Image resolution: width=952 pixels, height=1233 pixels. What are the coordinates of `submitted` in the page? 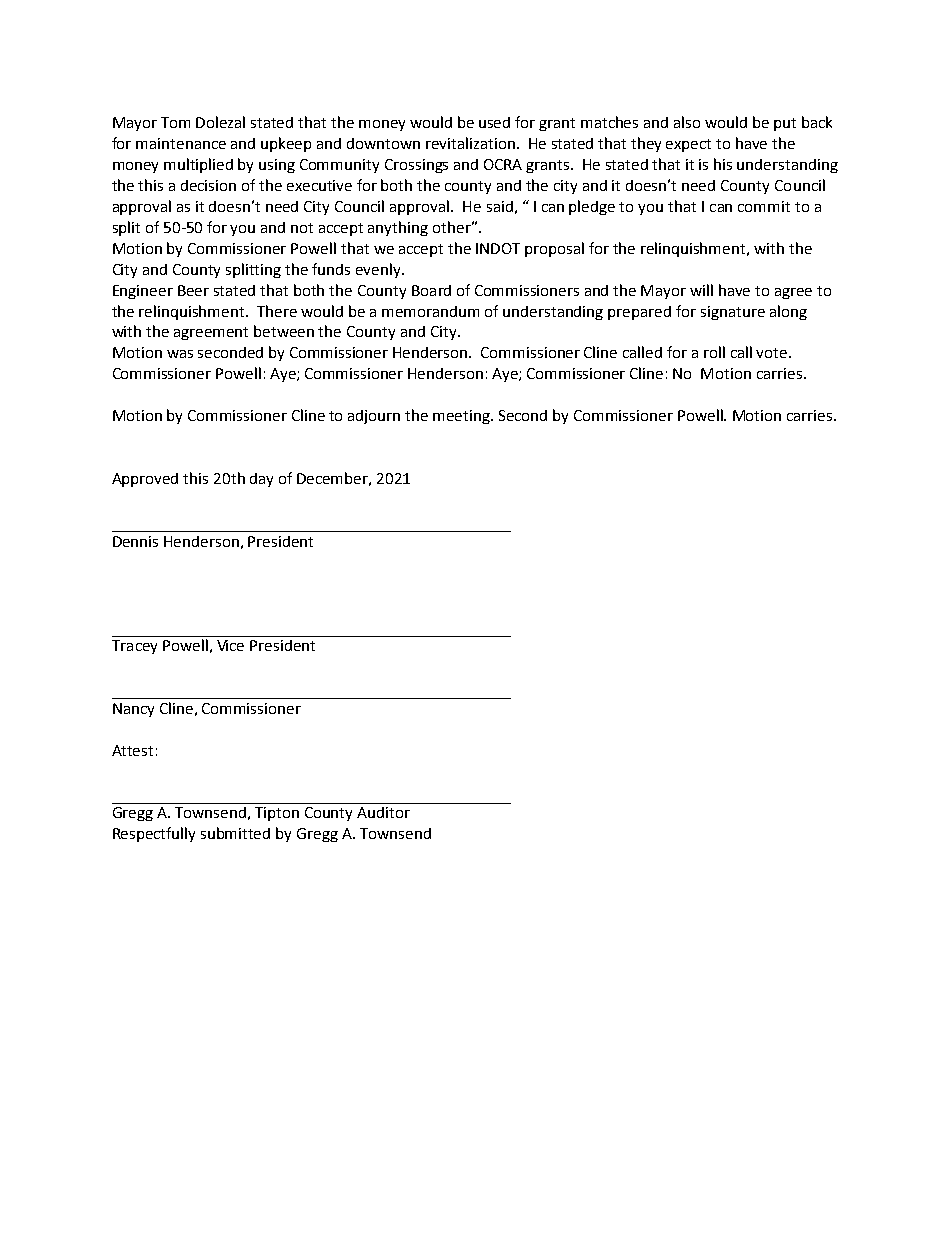 It's located at (235, 833).
